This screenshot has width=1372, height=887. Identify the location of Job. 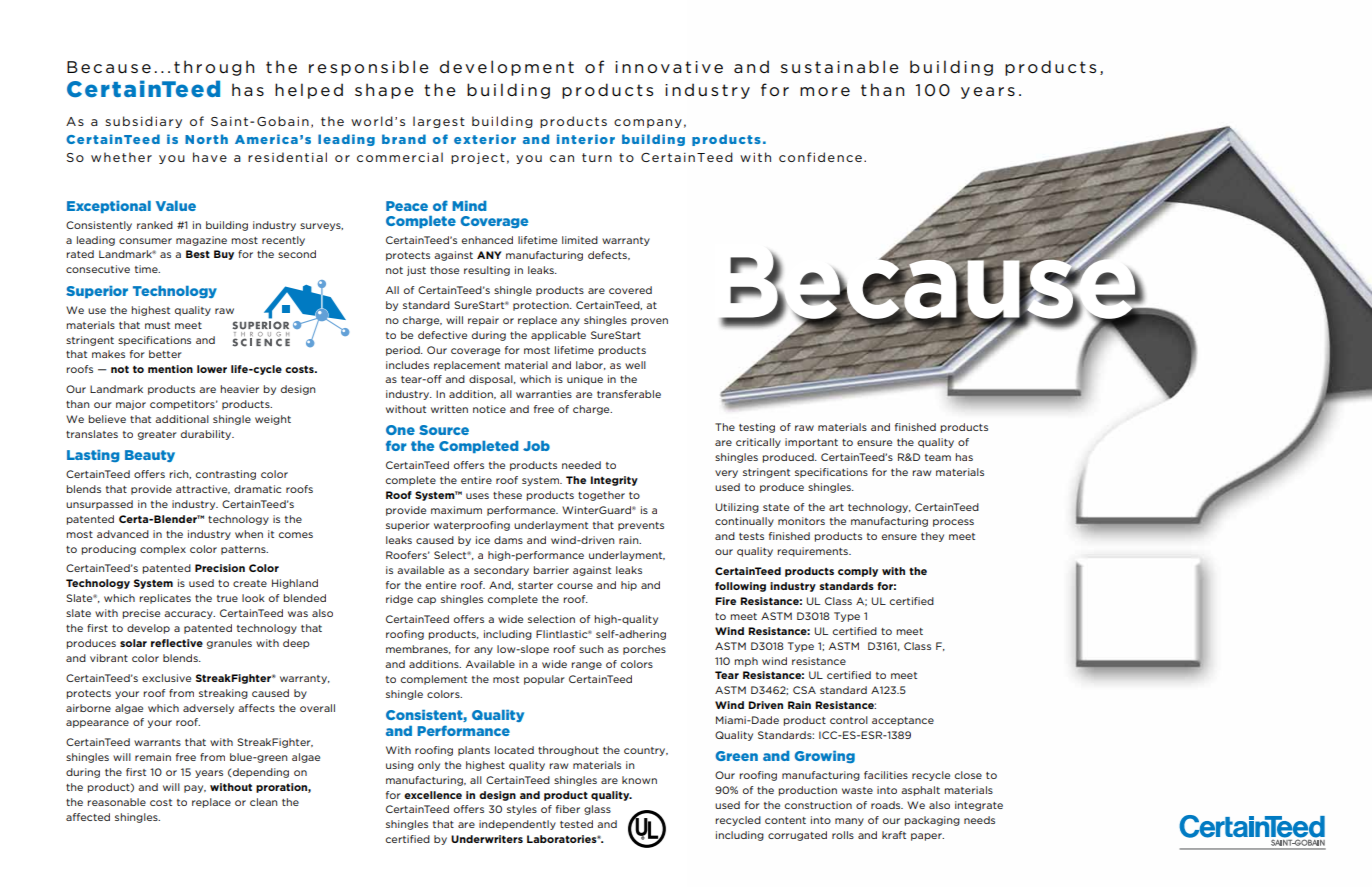
(536, 446).
